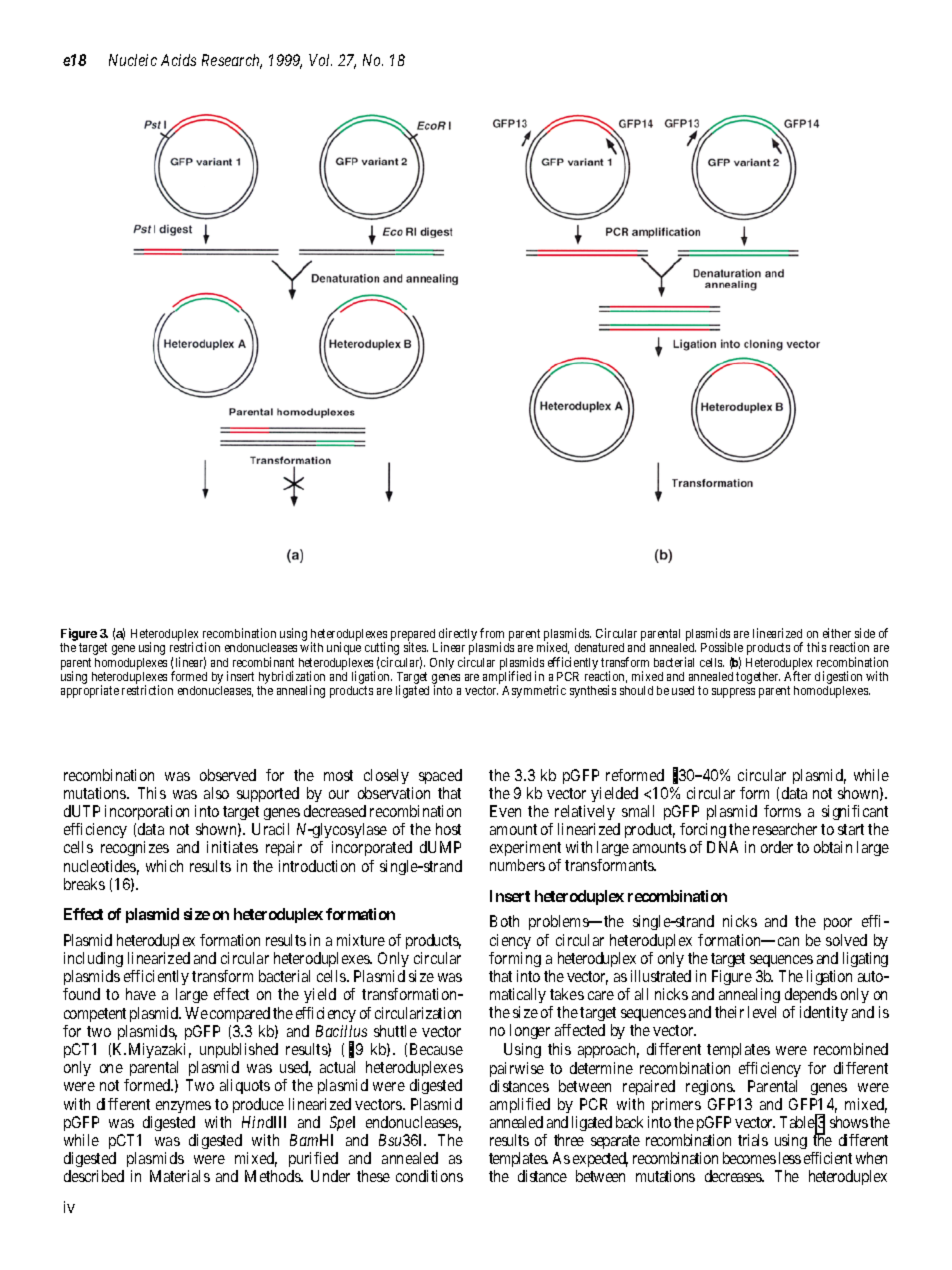 This screenshot has width=952, height=1270. What do you see at coordinates (492, 633) in the screenshot?
I see `from` at bounding box center [492, 633].
